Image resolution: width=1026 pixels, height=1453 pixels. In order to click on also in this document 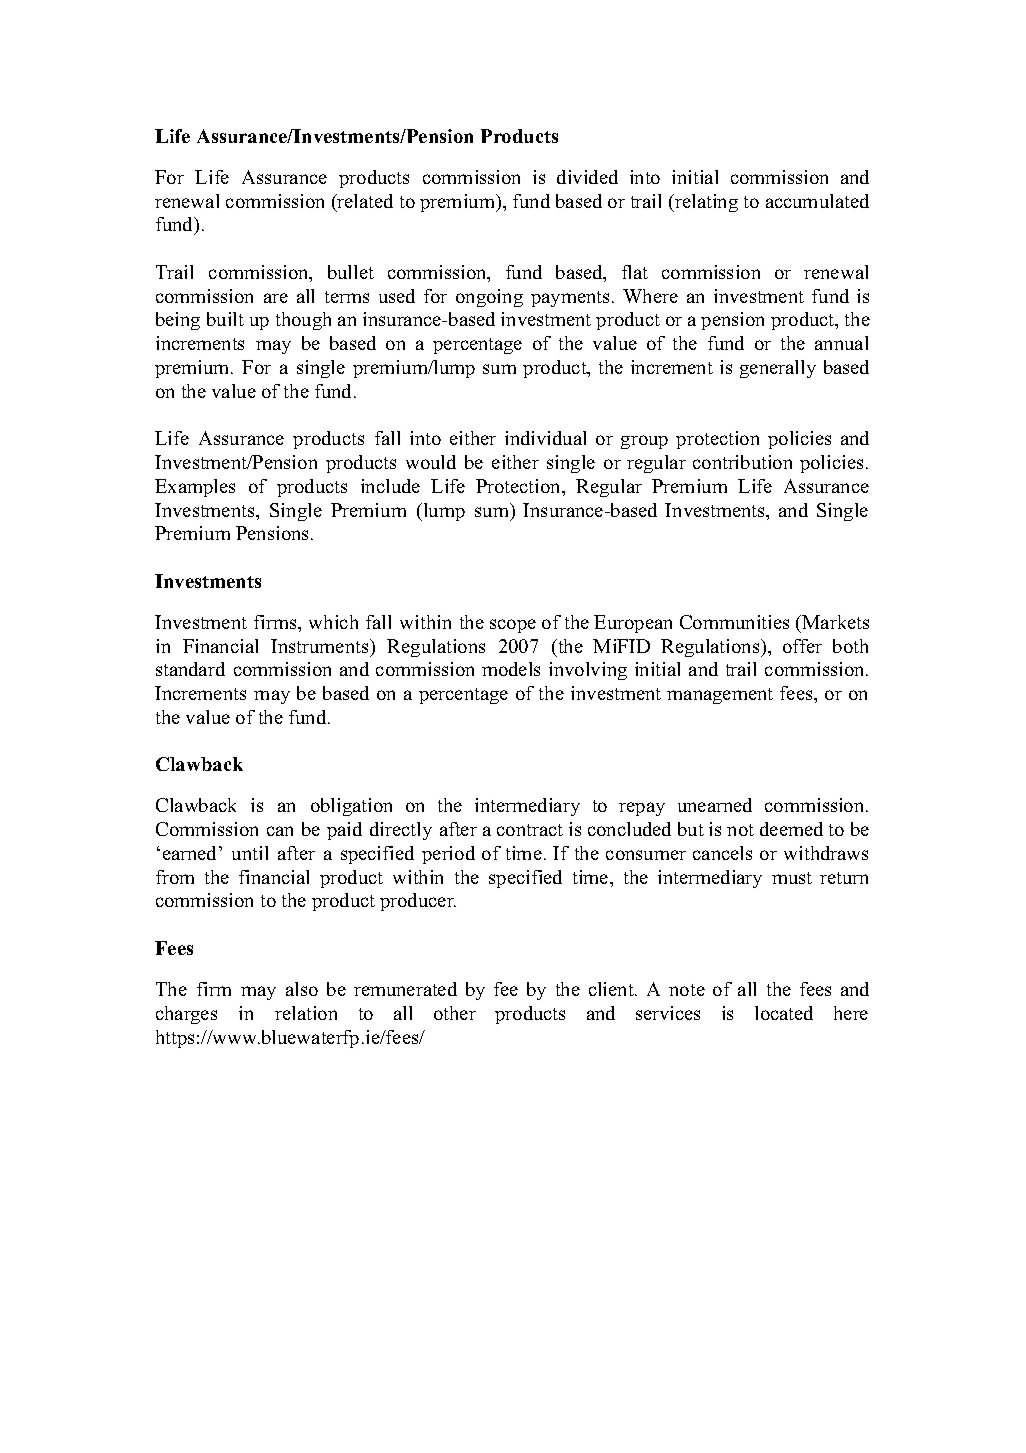, I will do `click(302, 989)`.
